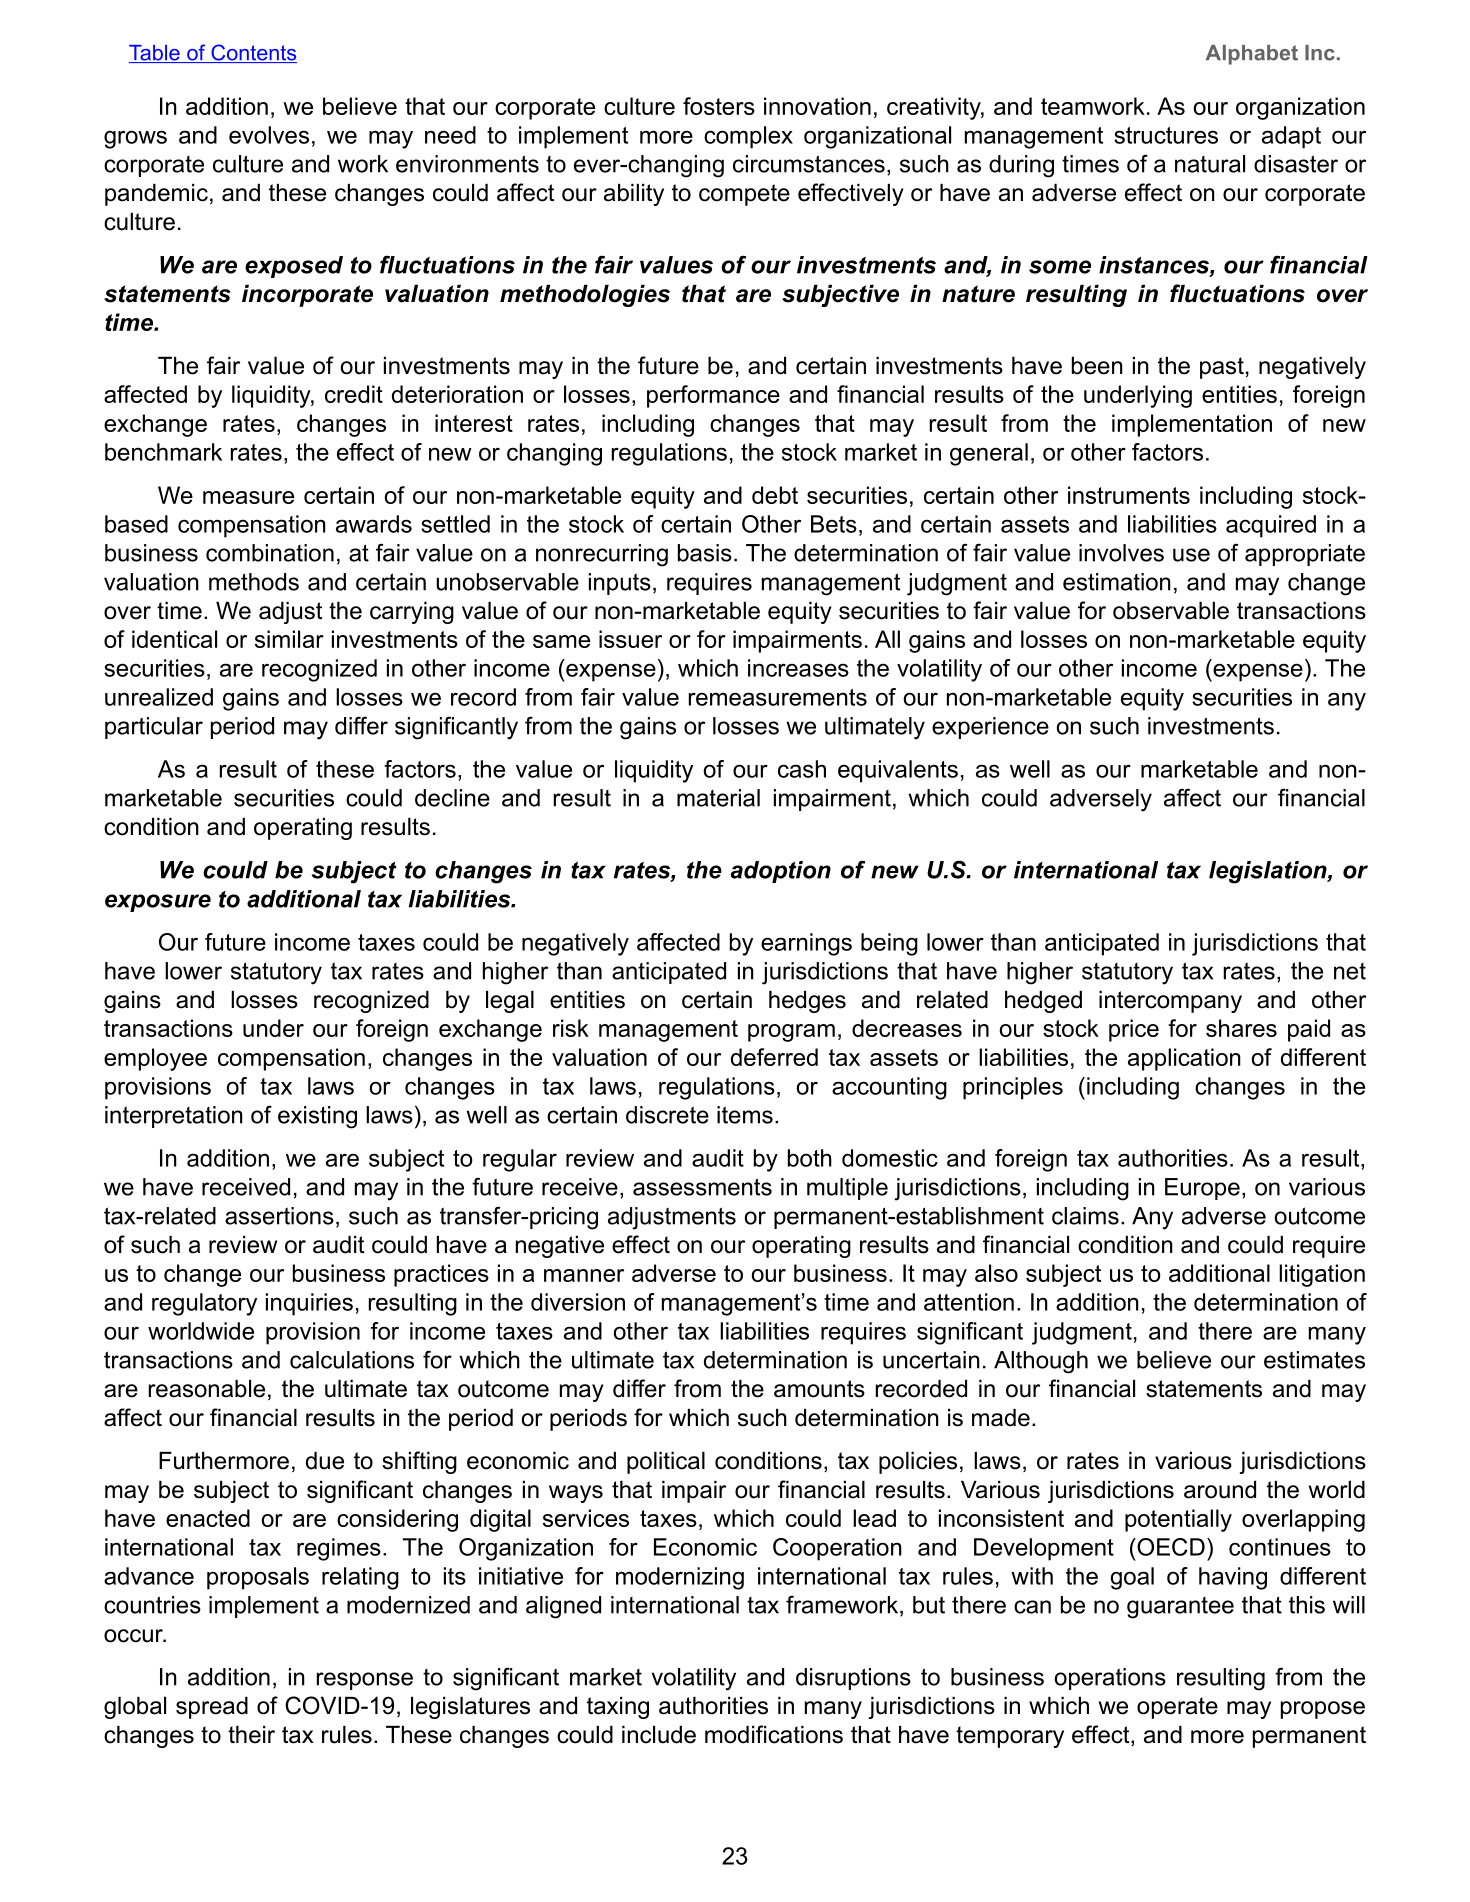  I want to click on evolves, so click(269, 135).
